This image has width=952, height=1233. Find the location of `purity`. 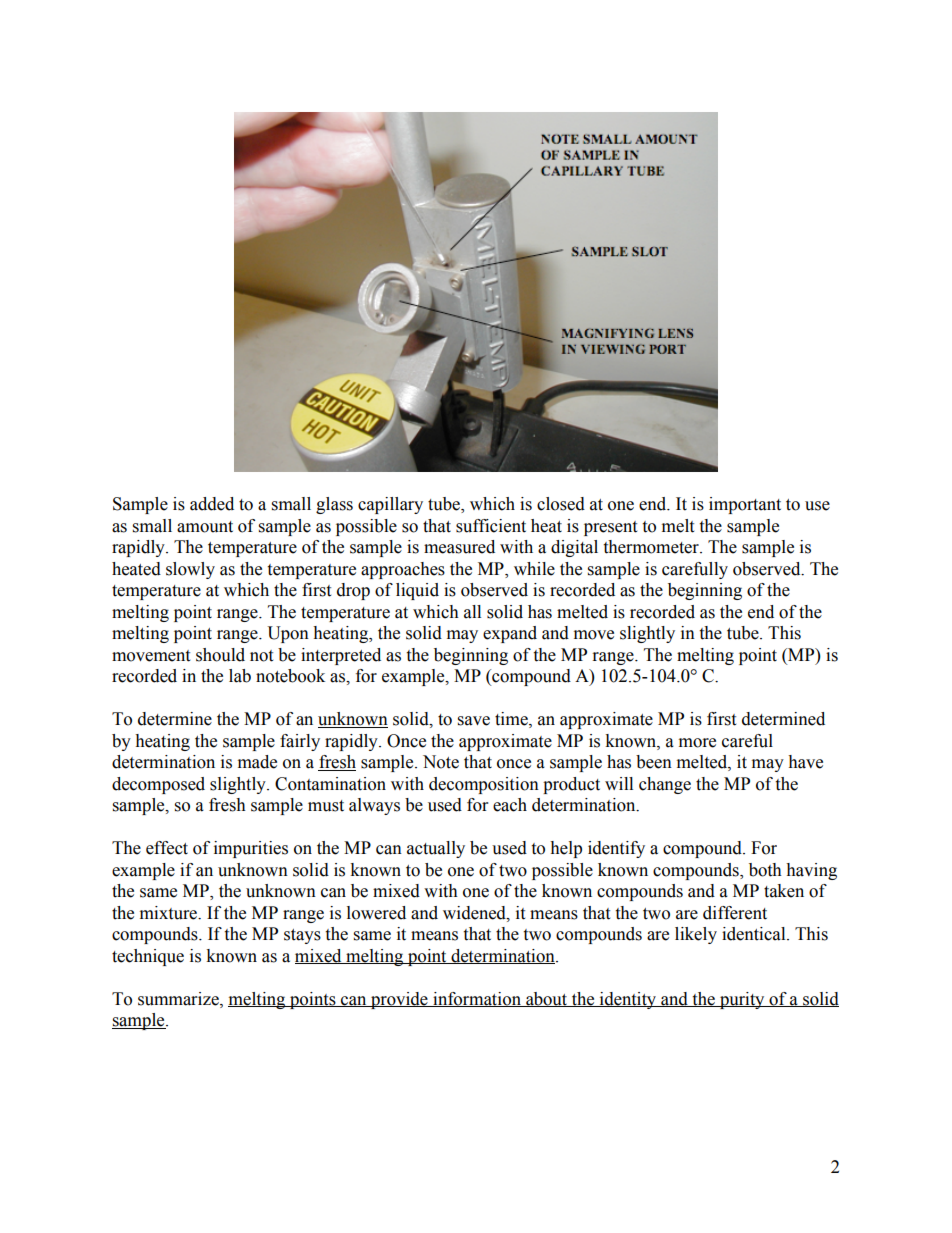

purity is located at coordinates (742, 1000).
